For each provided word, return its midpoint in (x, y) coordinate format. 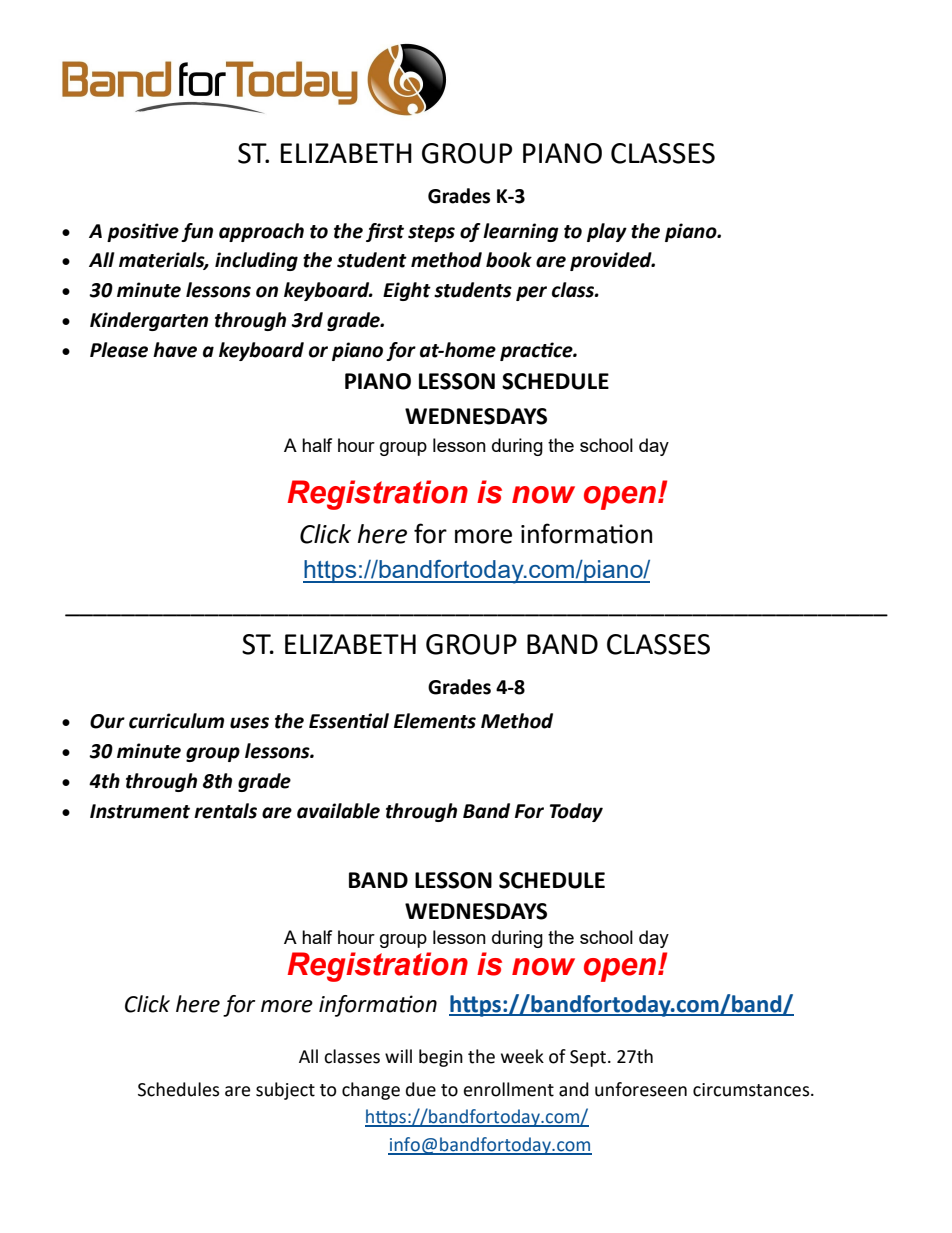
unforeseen (641, 1089)
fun (197, 232)
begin (441, 1058)
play (607, 232)
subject (285, 1091)
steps (431, 233)
